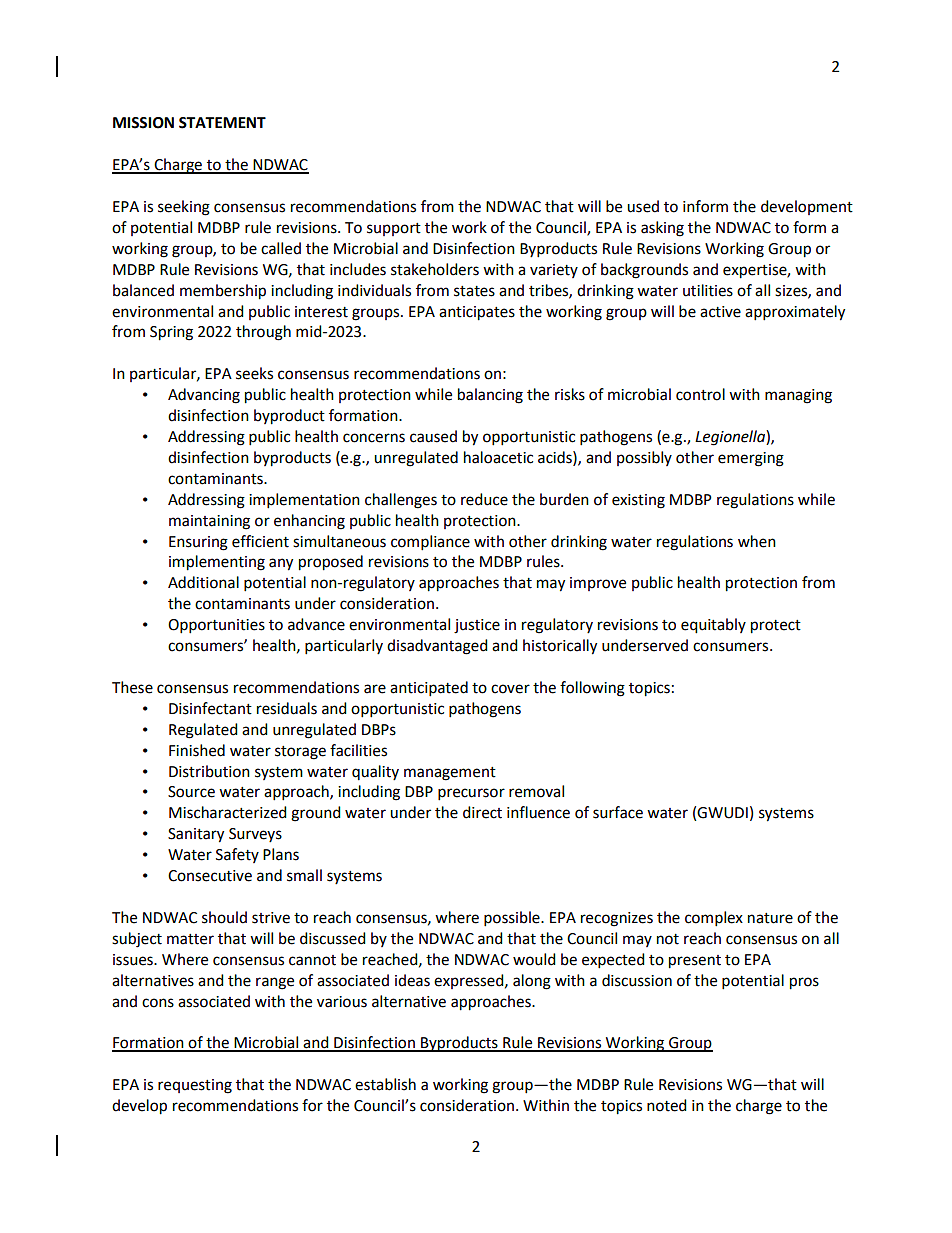  Describe the element at coordinates (385, 1084) in the screenshot. I see `establish` at that location.
